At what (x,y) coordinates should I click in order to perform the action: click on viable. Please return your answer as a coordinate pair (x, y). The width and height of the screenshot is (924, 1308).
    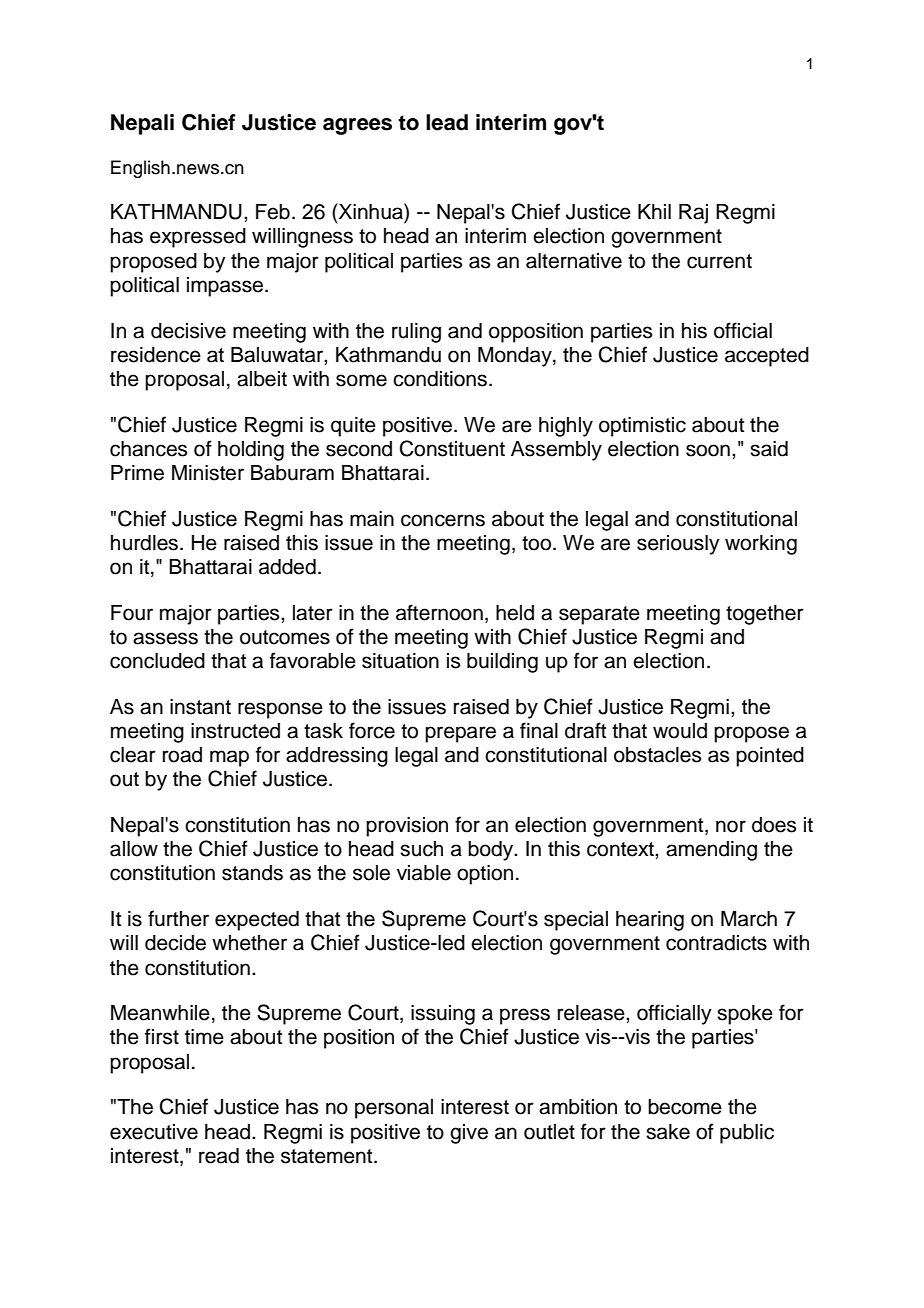
    Looking at the image, I should click on (424, 873).
